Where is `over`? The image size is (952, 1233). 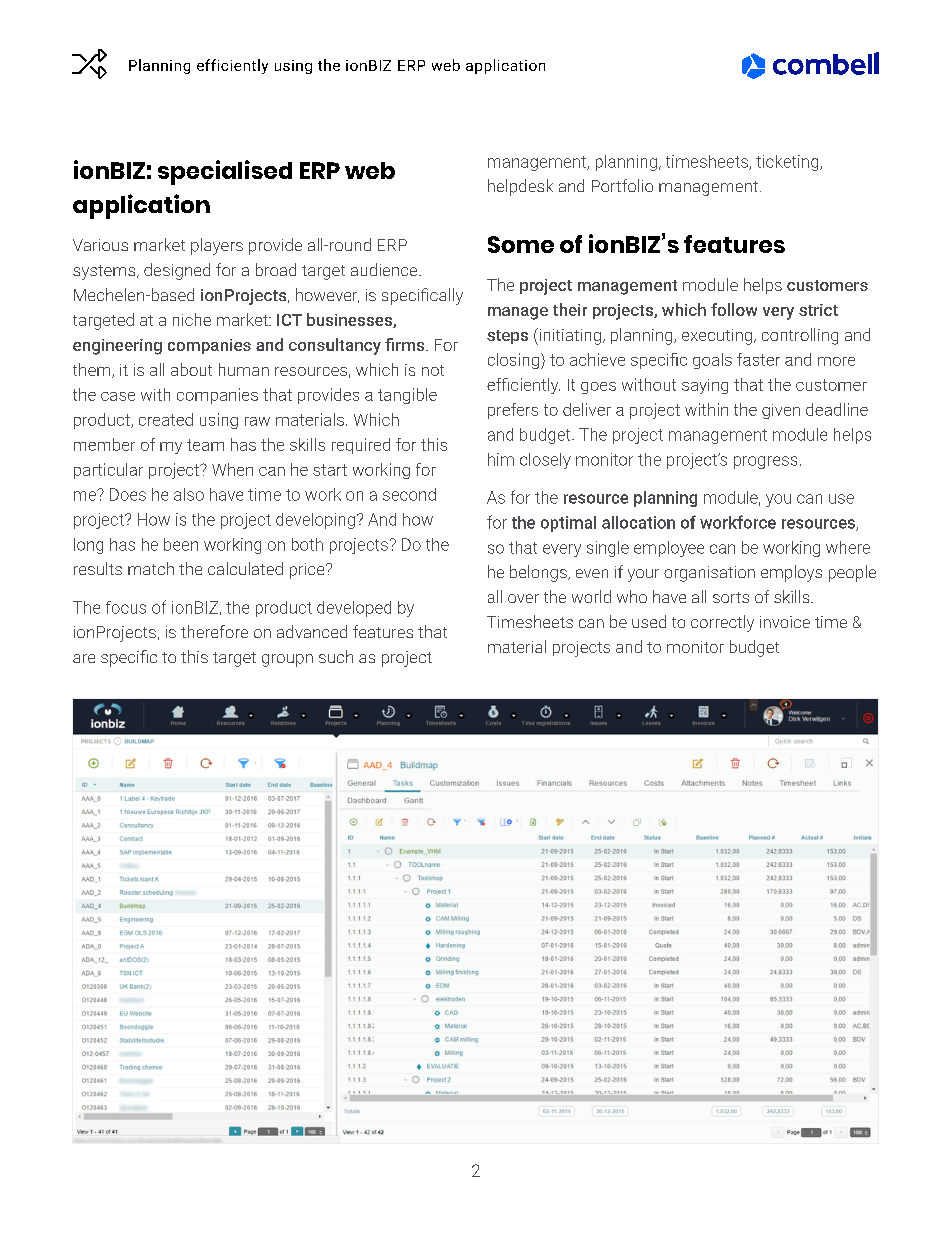
over is located at coordinates (523, 598).
